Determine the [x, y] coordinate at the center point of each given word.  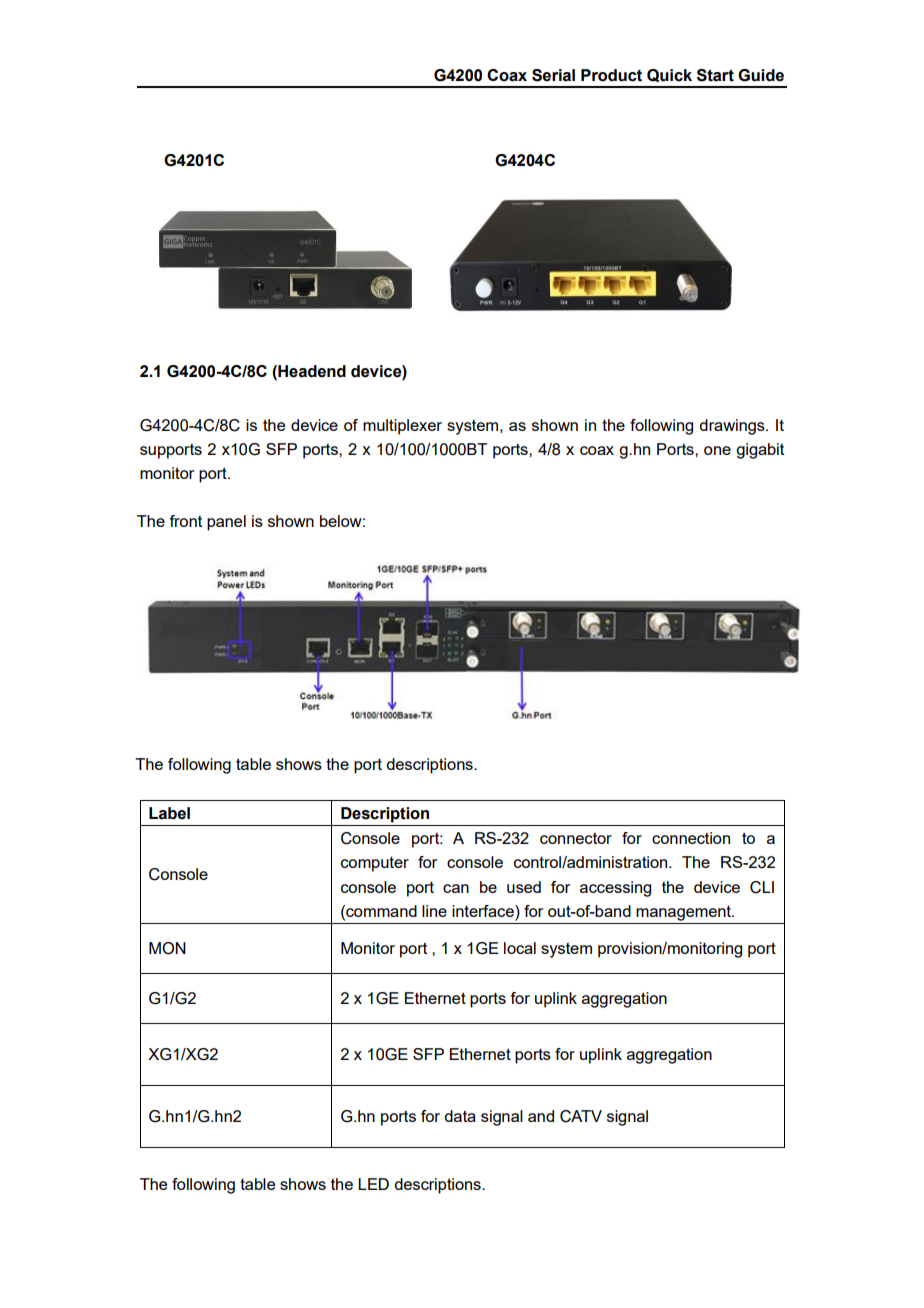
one [717, 450]
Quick [669, 75]
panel [226, 523]
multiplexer [402, 427]
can [456, 888]
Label [169, 813]
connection [691, 838]
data [460, 1116]
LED [373, 1184]
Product [611, 75]
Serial [553, 75]
